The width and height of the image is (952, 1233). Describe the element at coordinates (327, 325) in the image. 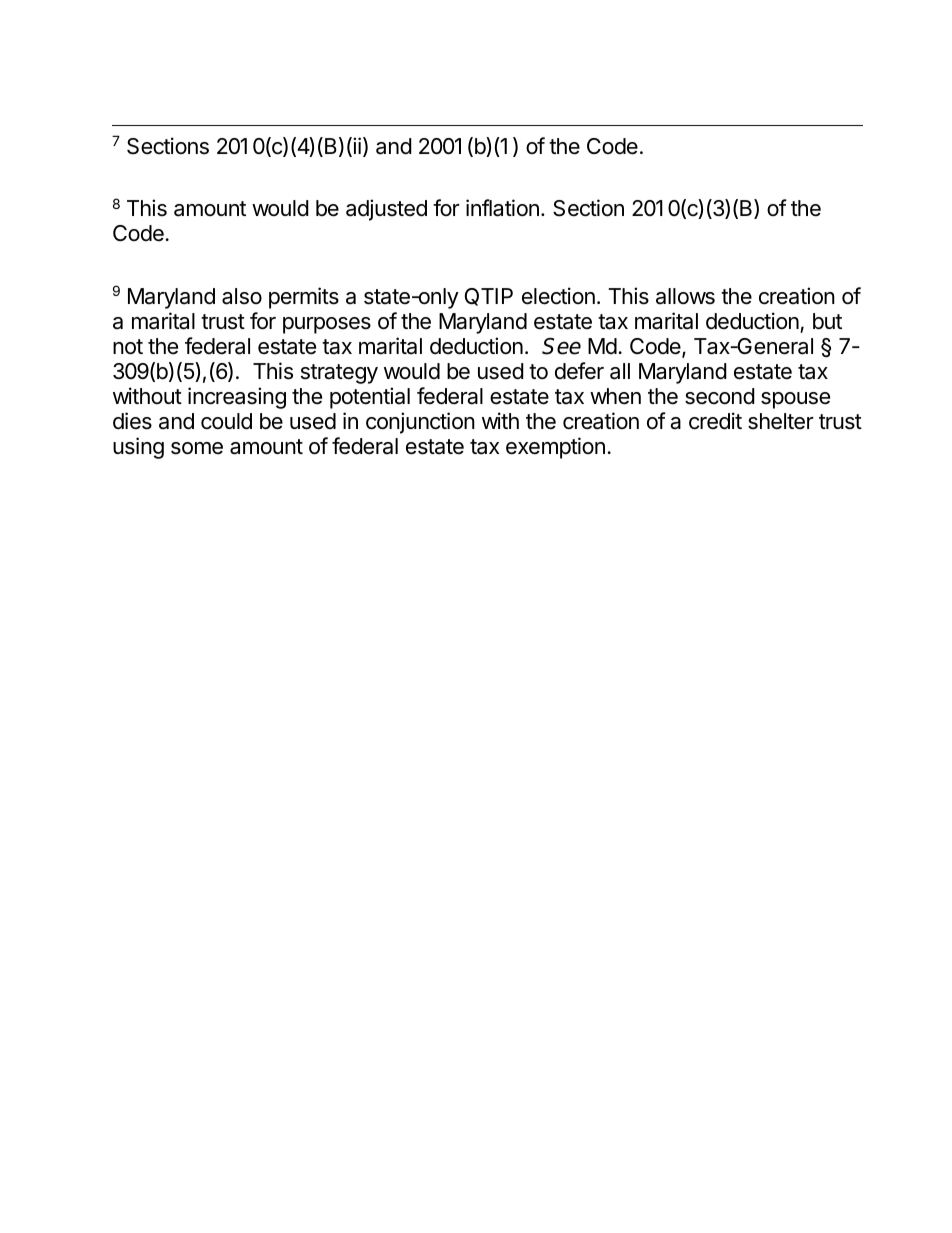

I see `purposes` at that location.
